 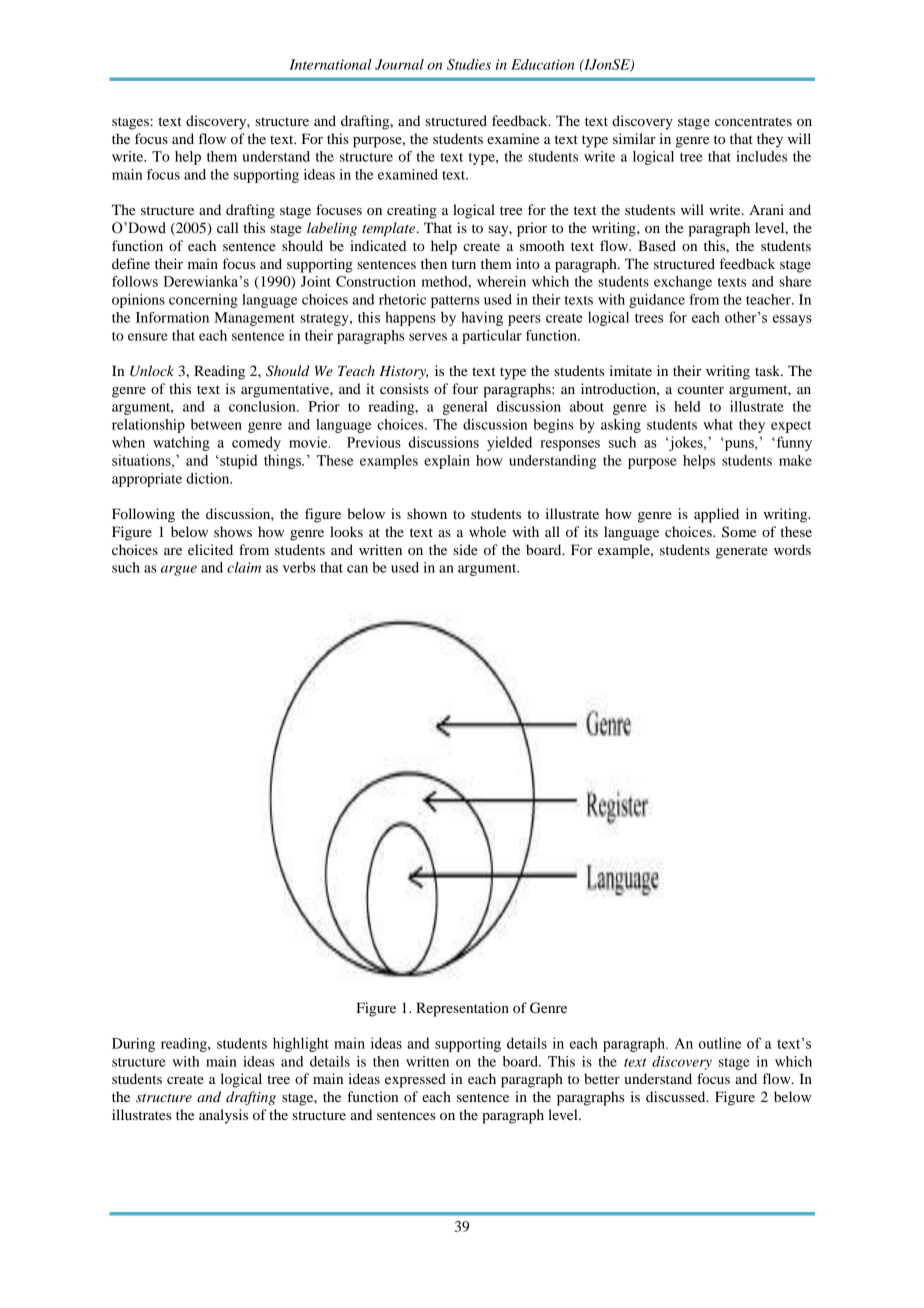 I want to click on generate, so click(x=742, y=552).
